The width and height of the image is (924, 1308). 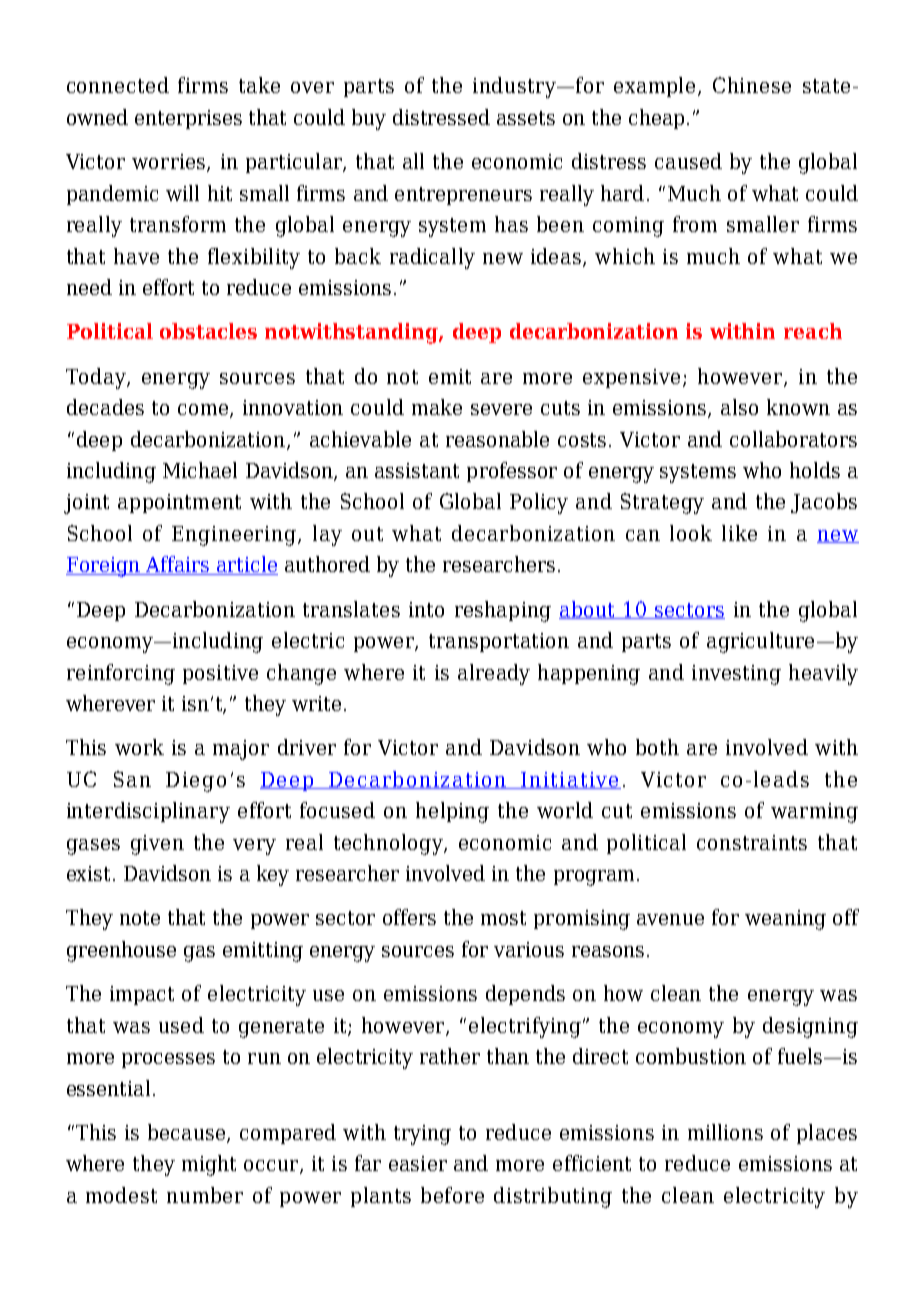 What do you see at coordinates (170, 163) in the image?
I see `worries` at bounding box center [170, 163].
